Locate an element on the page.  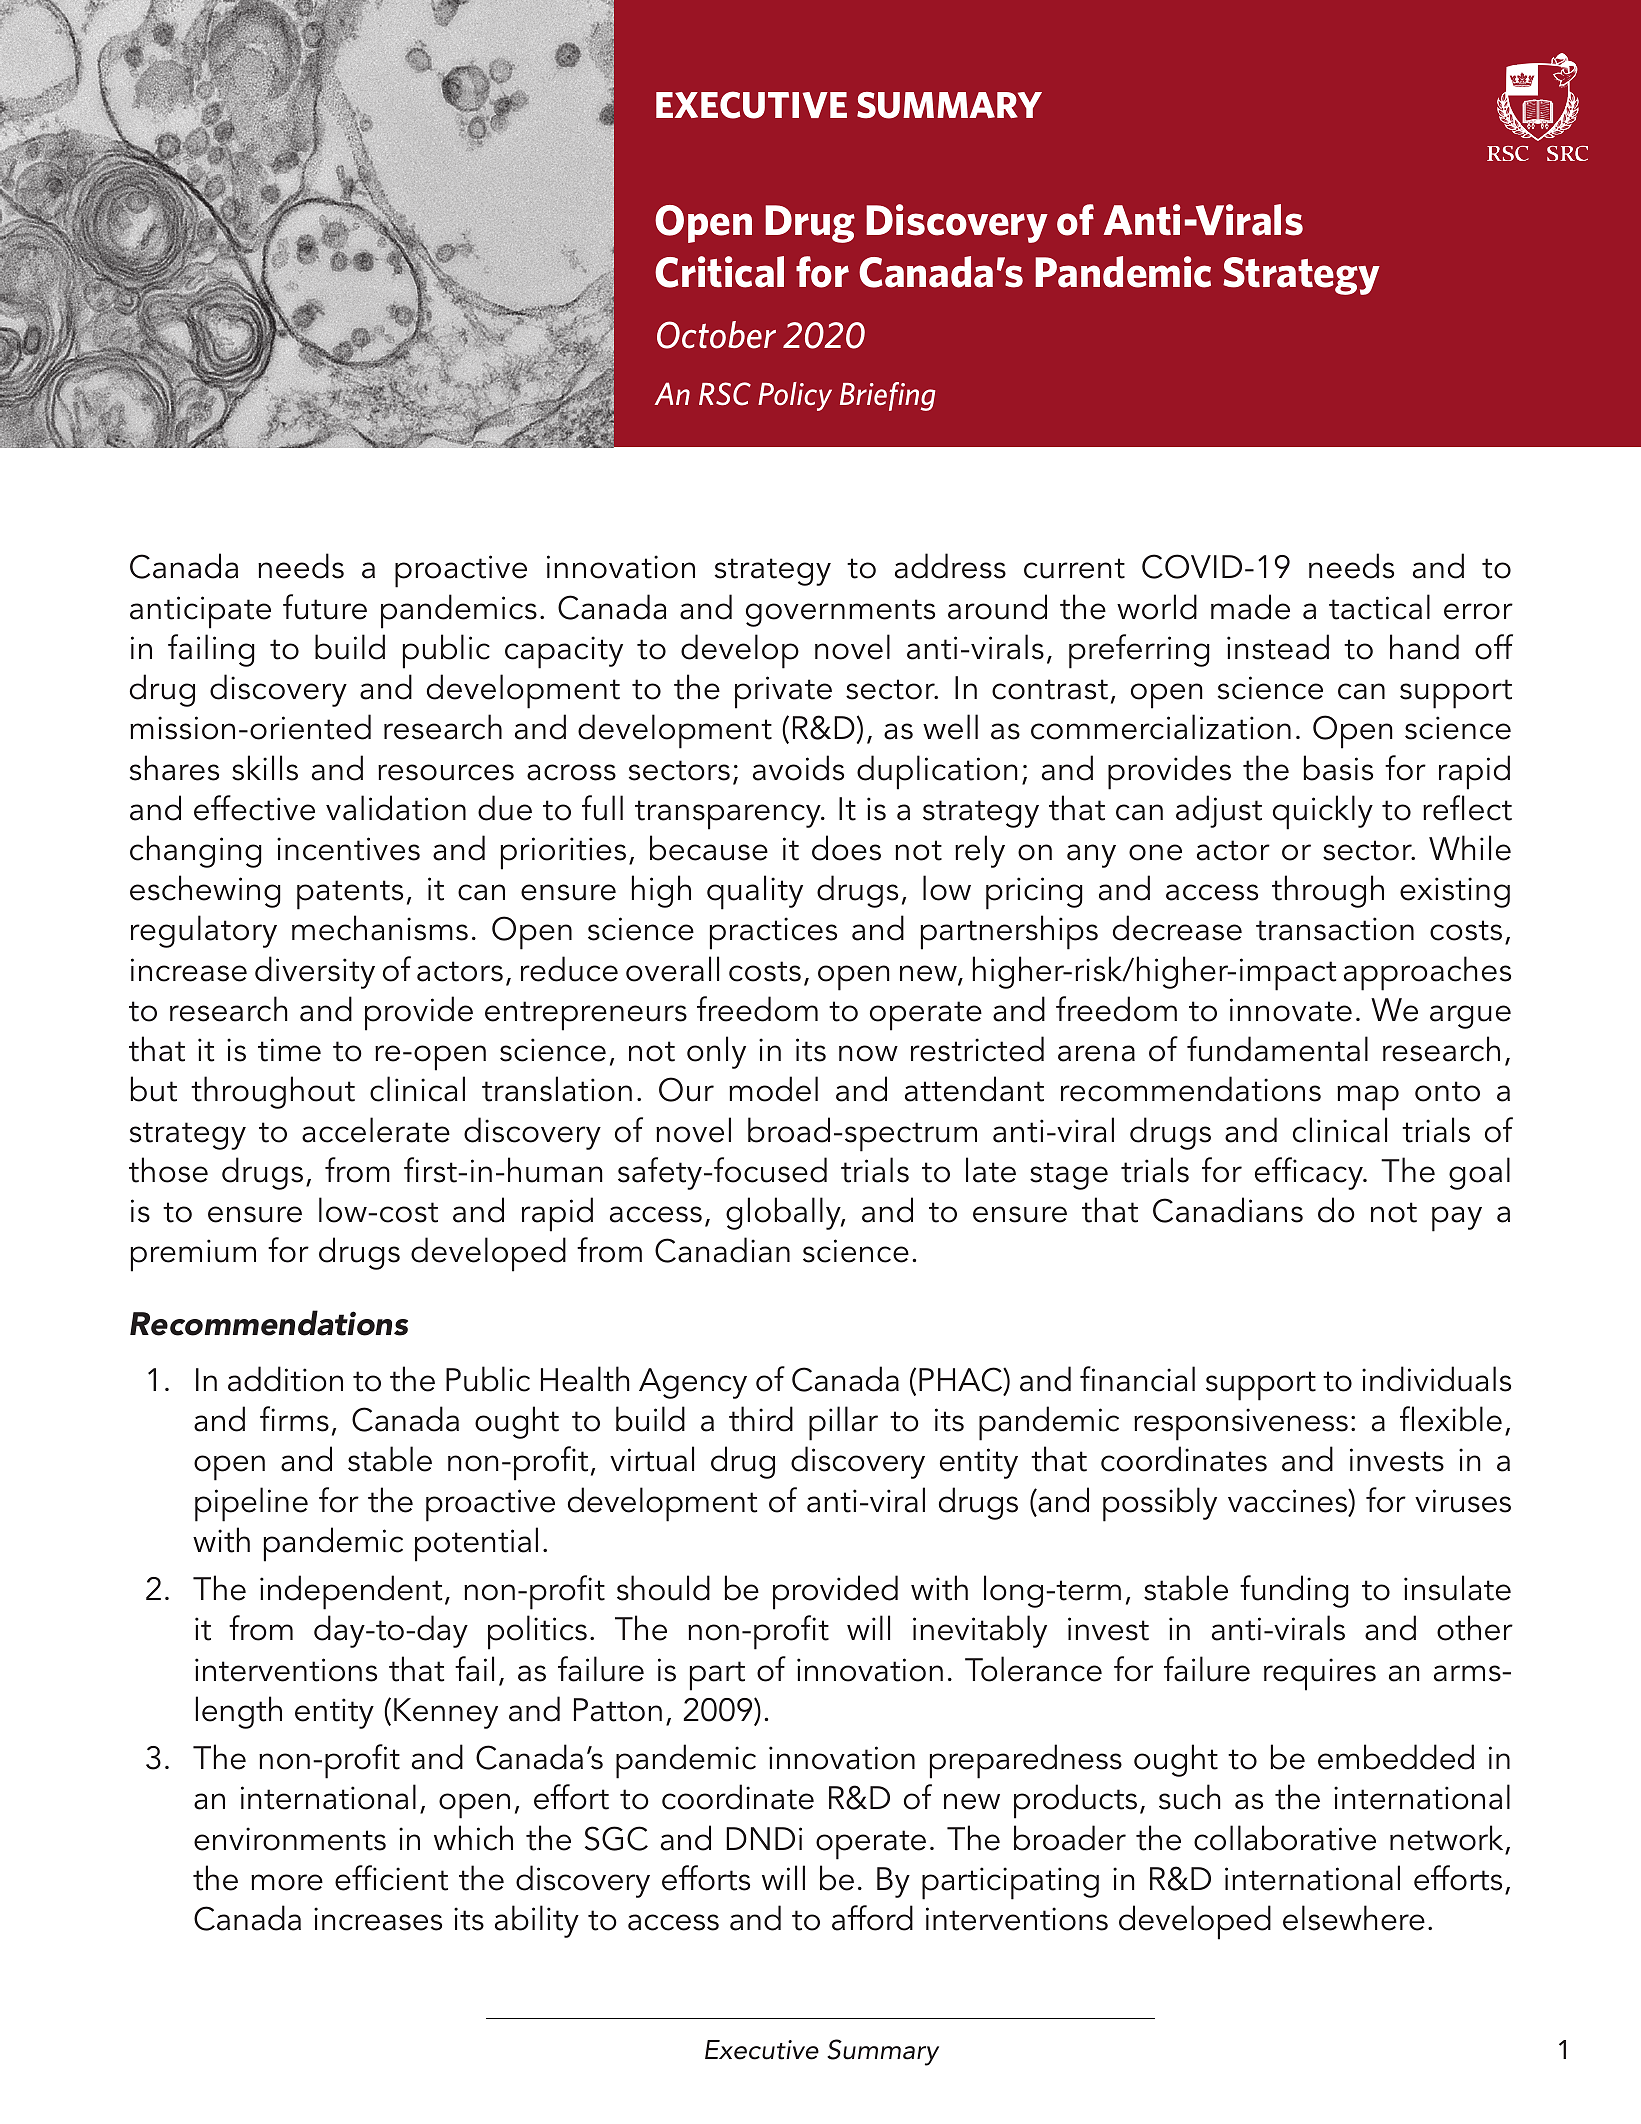
individuals is located at coordinates (1436, 1379).
